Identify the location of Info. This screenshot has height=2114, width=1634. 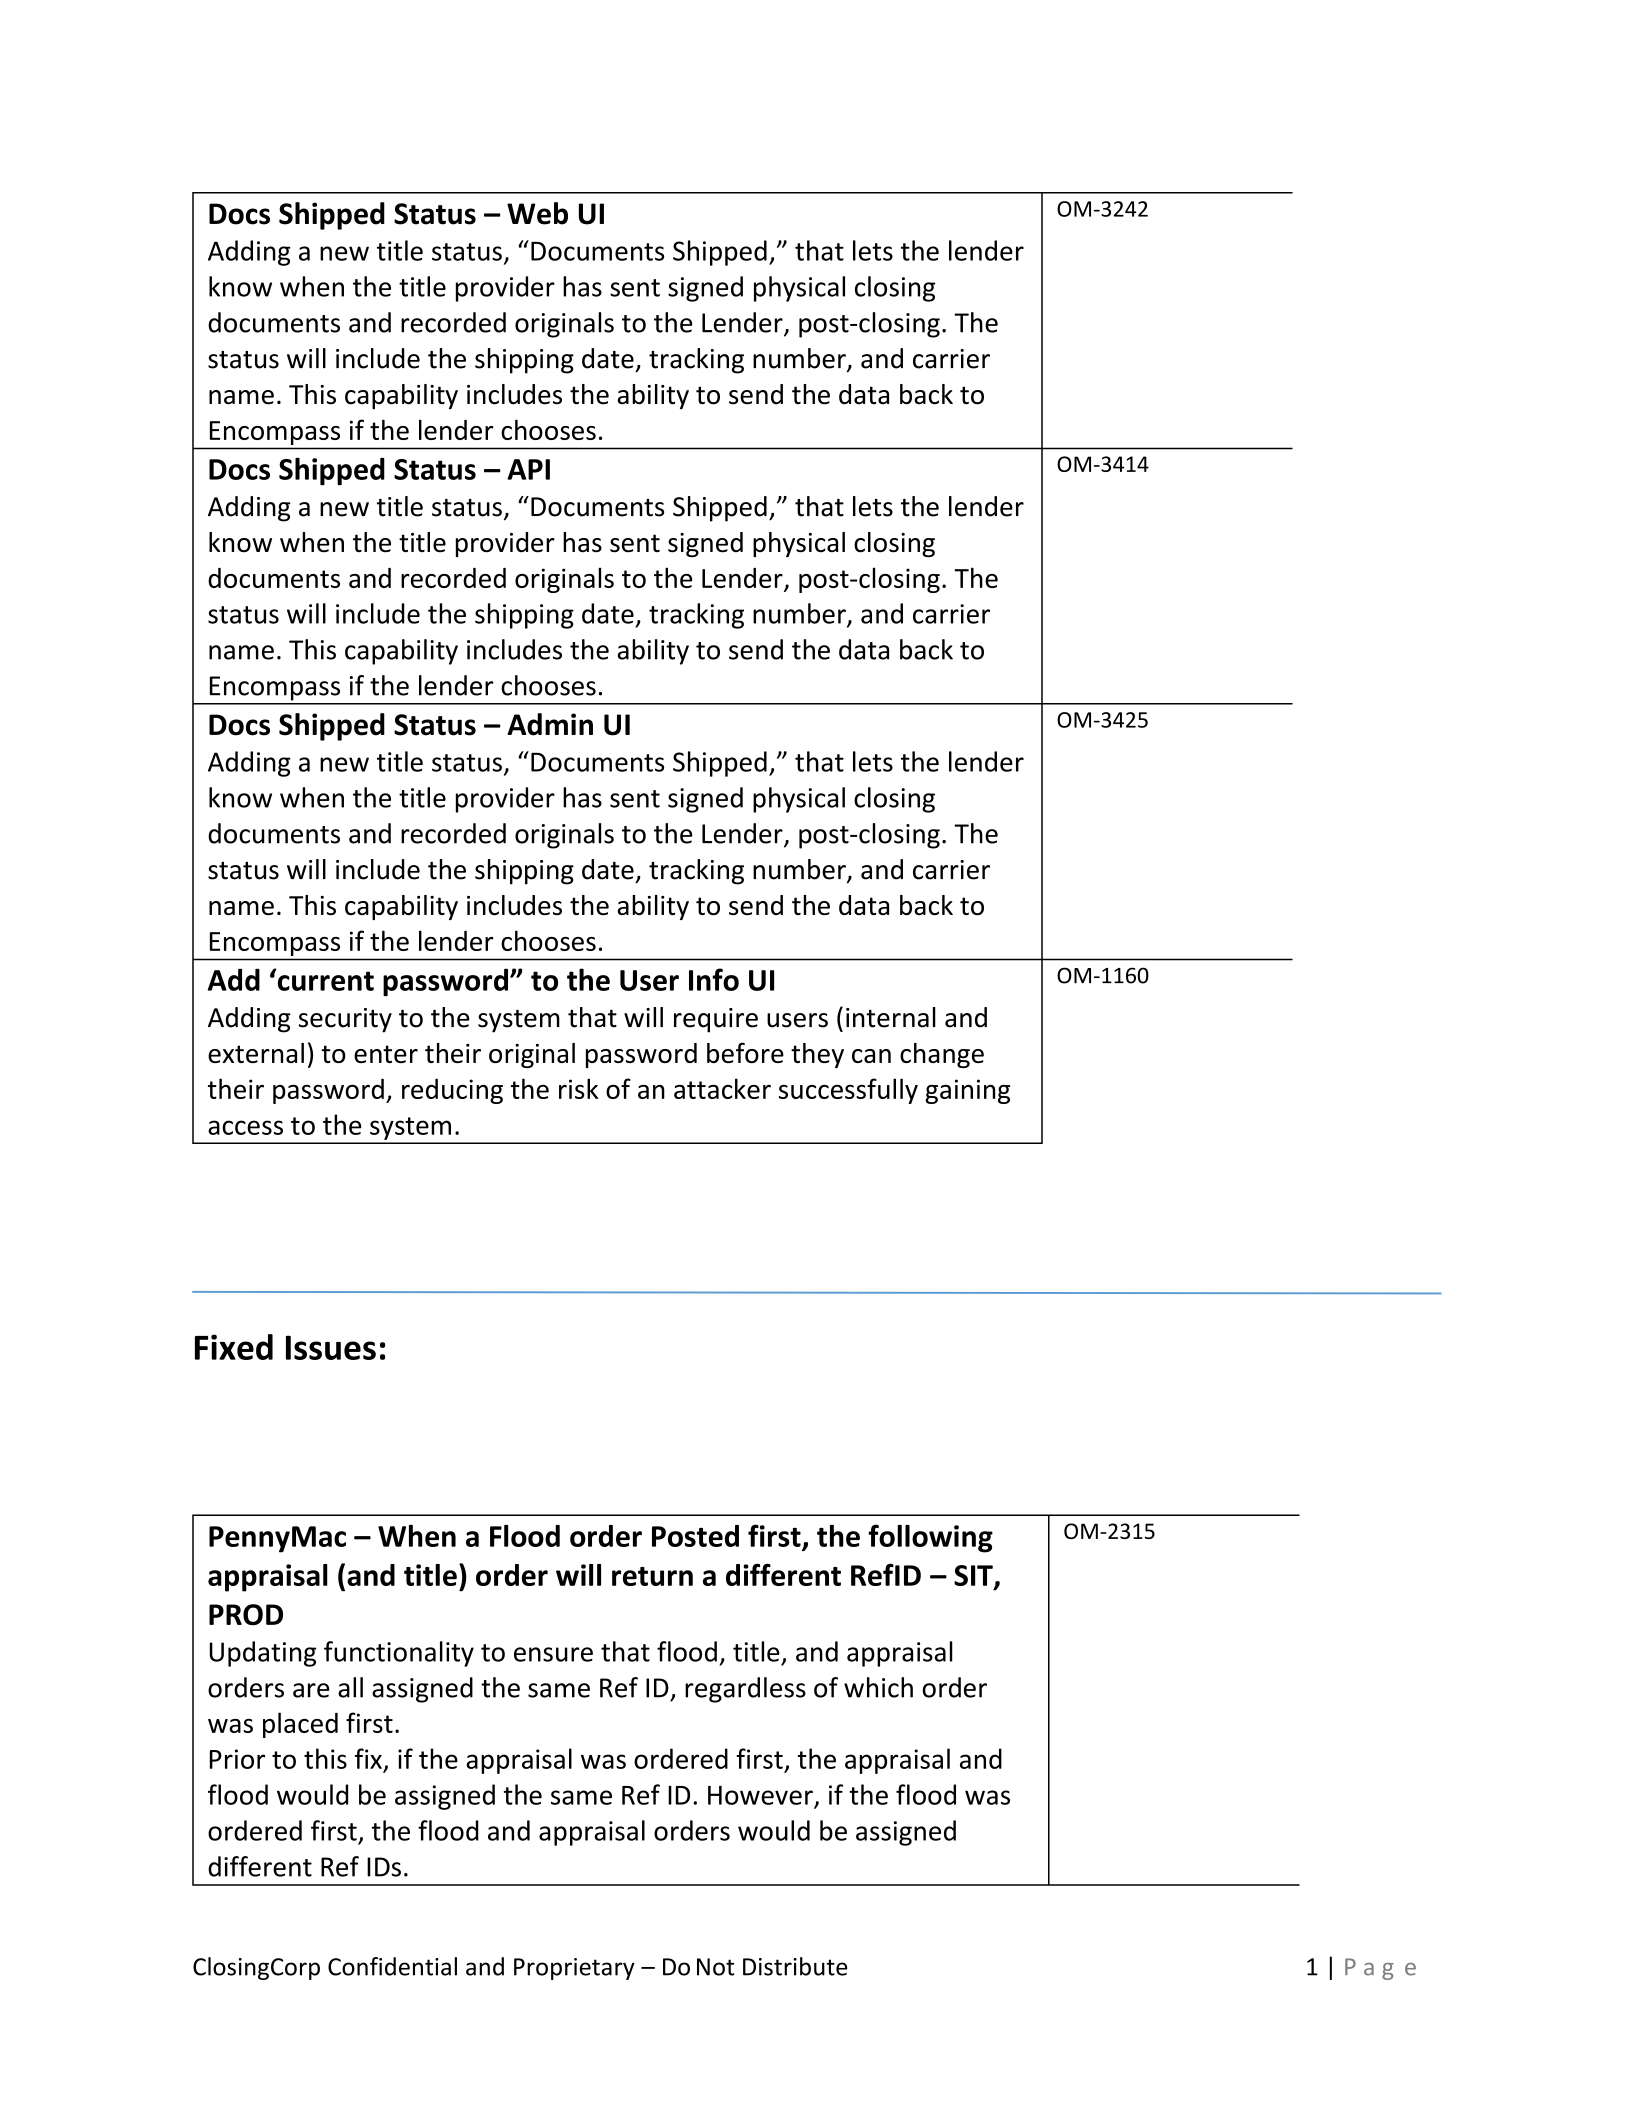
(714, 979).
